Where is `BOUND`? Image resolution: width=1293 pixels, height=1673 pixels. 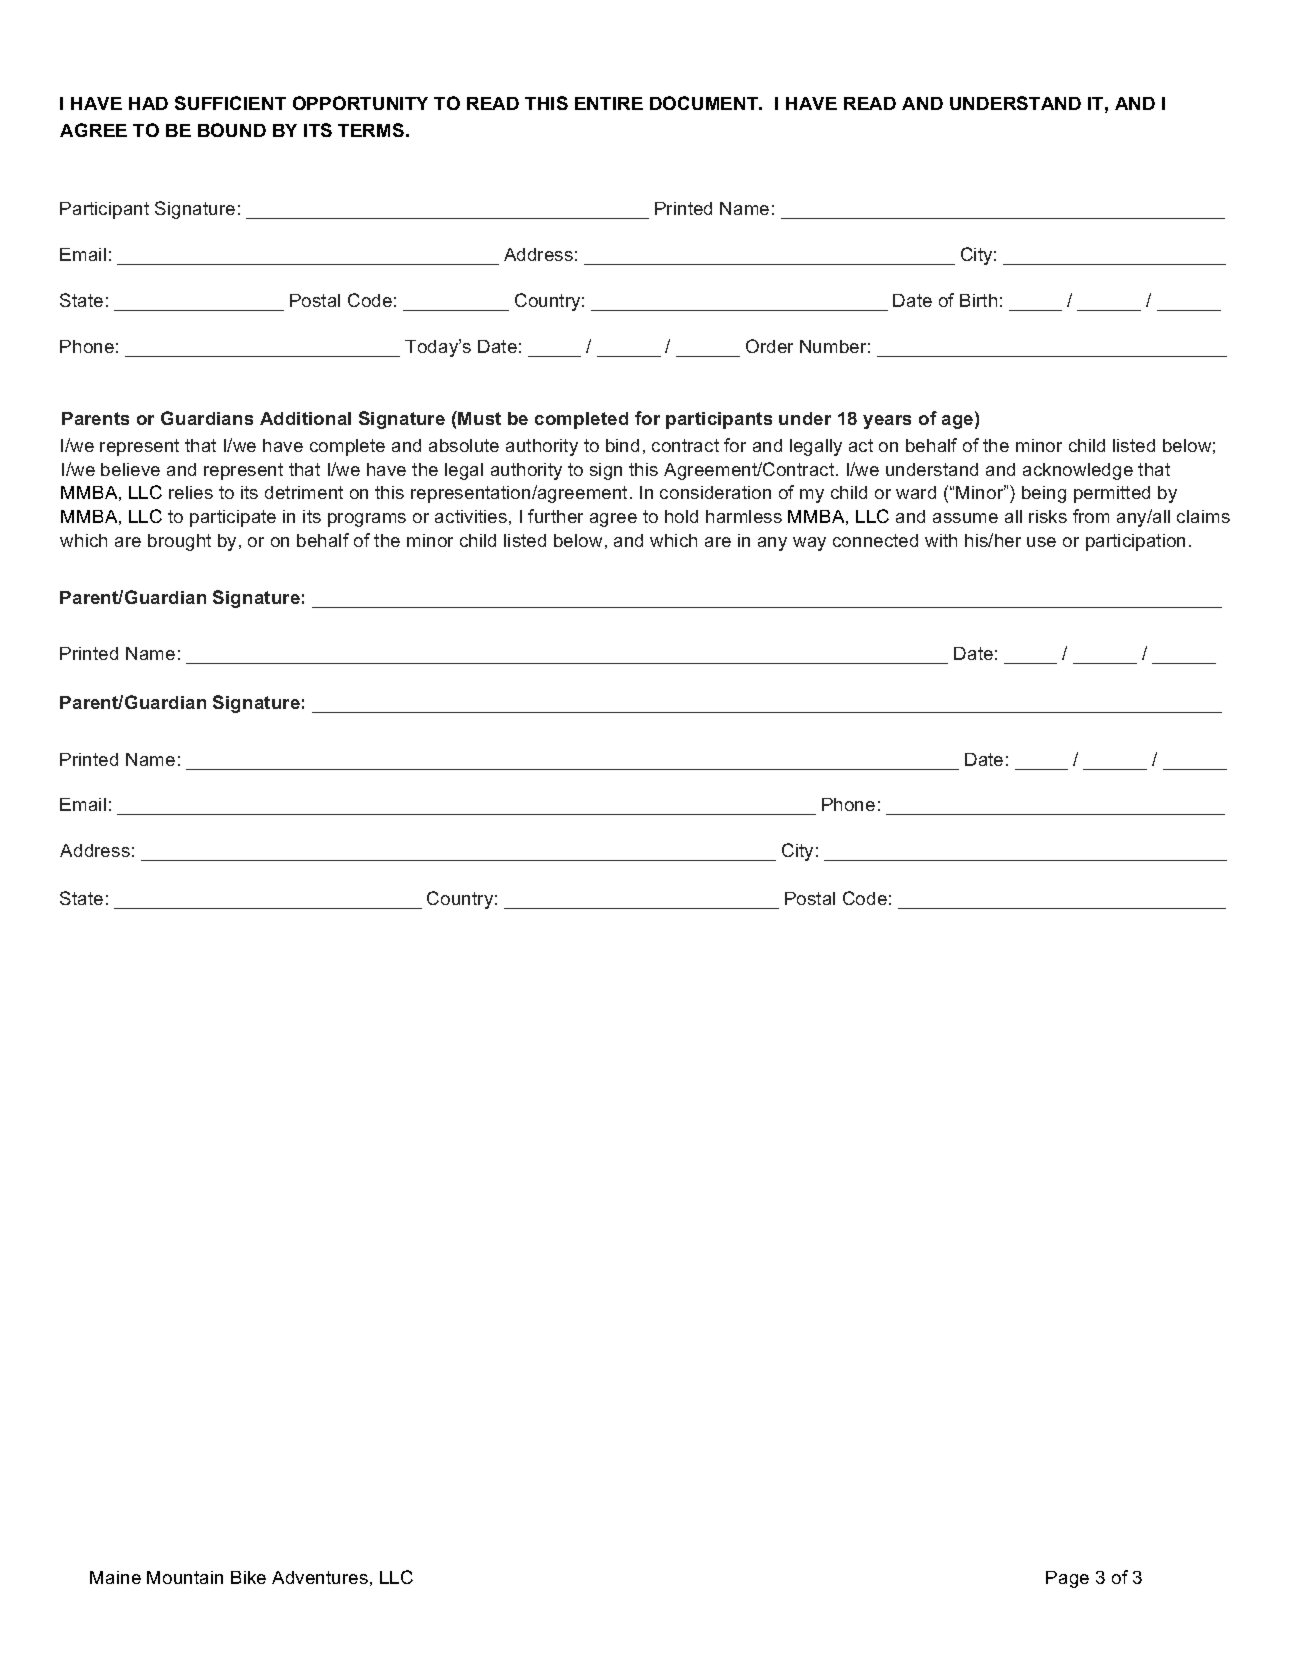 BOUND is located at coordinates (232, 130).
